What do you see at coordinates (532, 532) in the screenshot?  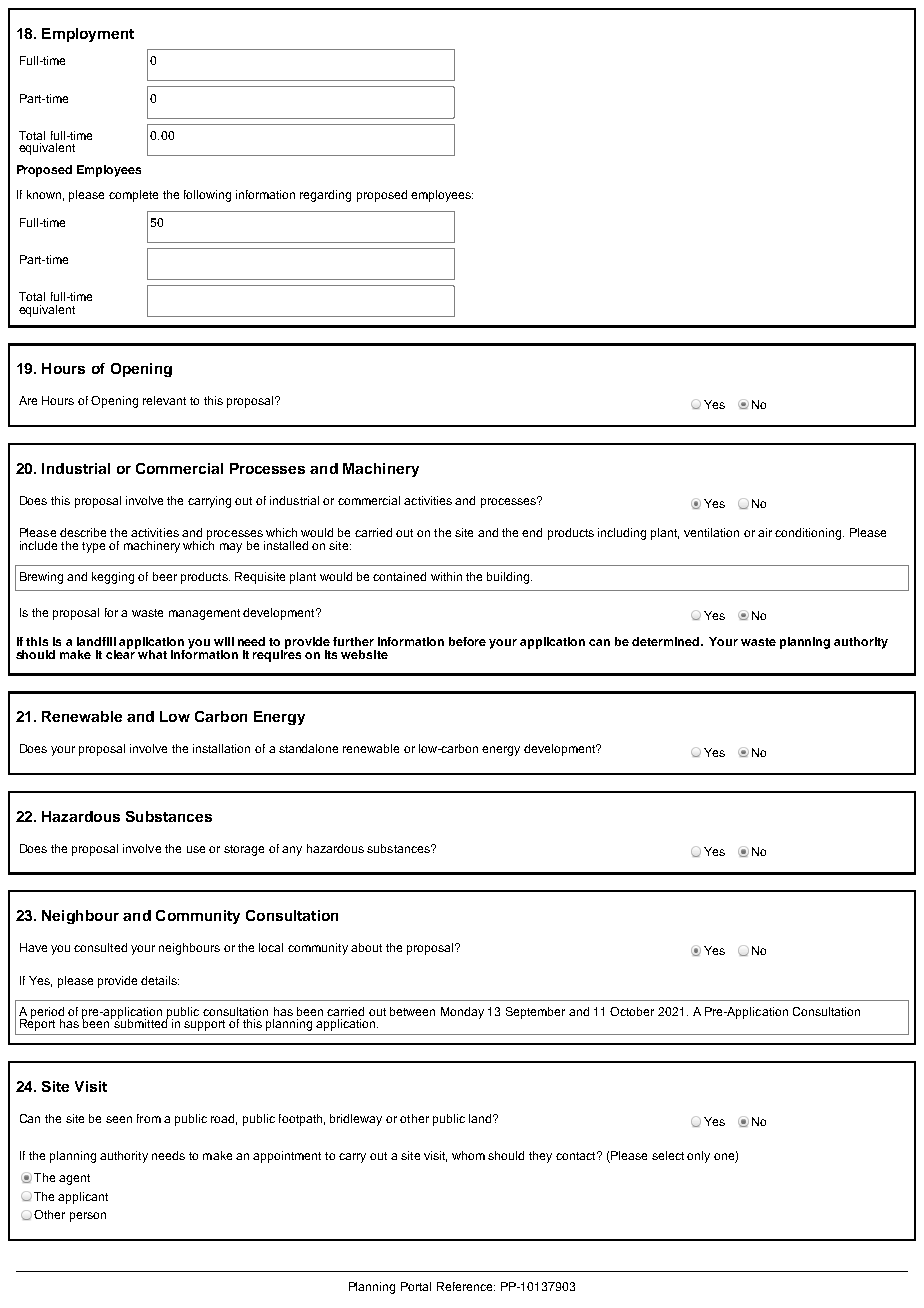 I see `end` at bounding box center [532, 532].
